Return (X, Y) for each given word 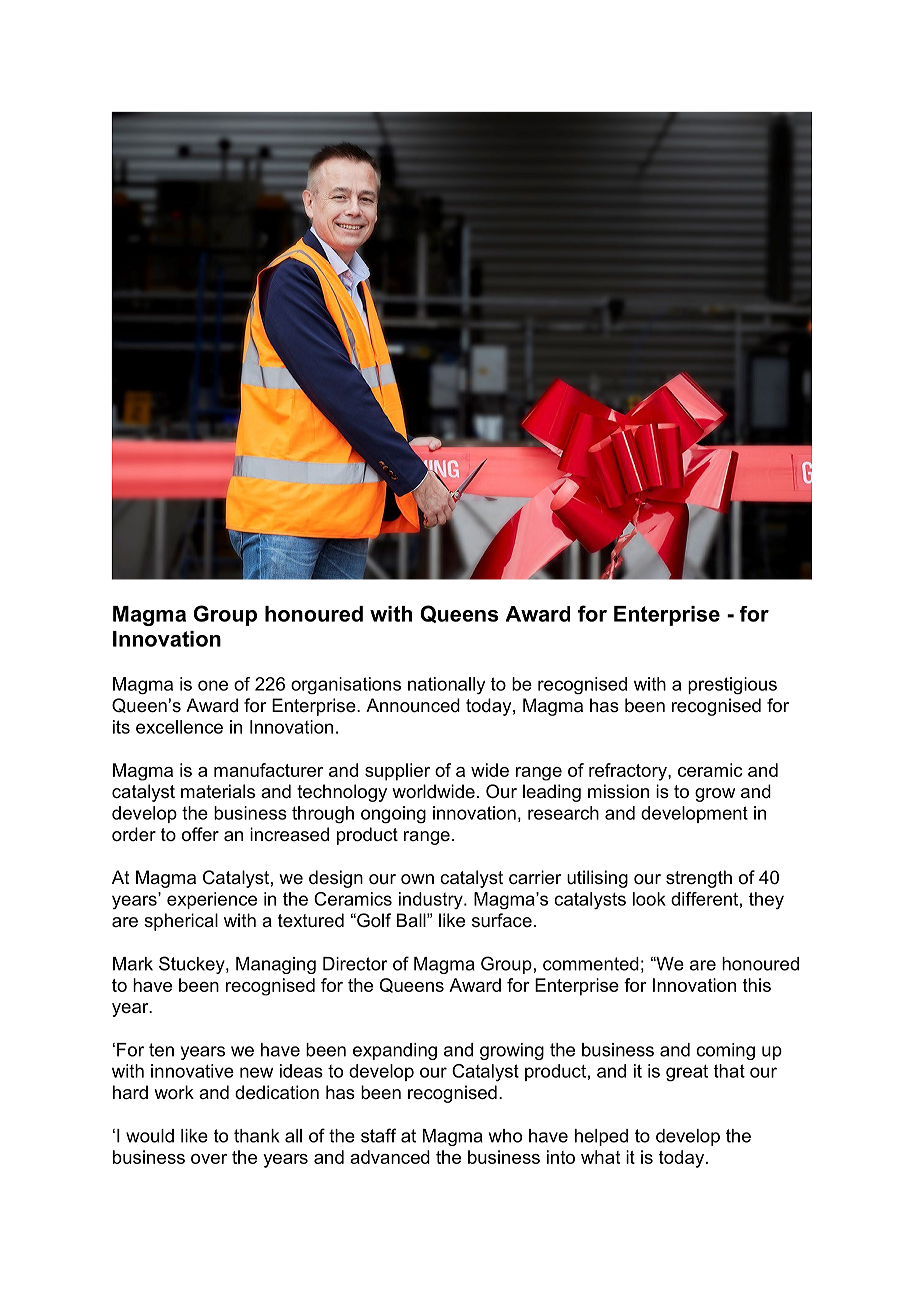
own (417, 879)
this (757, 985)
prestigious (732, 685)
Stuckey (193, 965)
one (213, 685)
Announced (413, 705)
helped (601, 1137)
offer (200, 834)
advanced (390, 1157)
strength (699, 879)
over (209, 1159)
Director (355, 964)
